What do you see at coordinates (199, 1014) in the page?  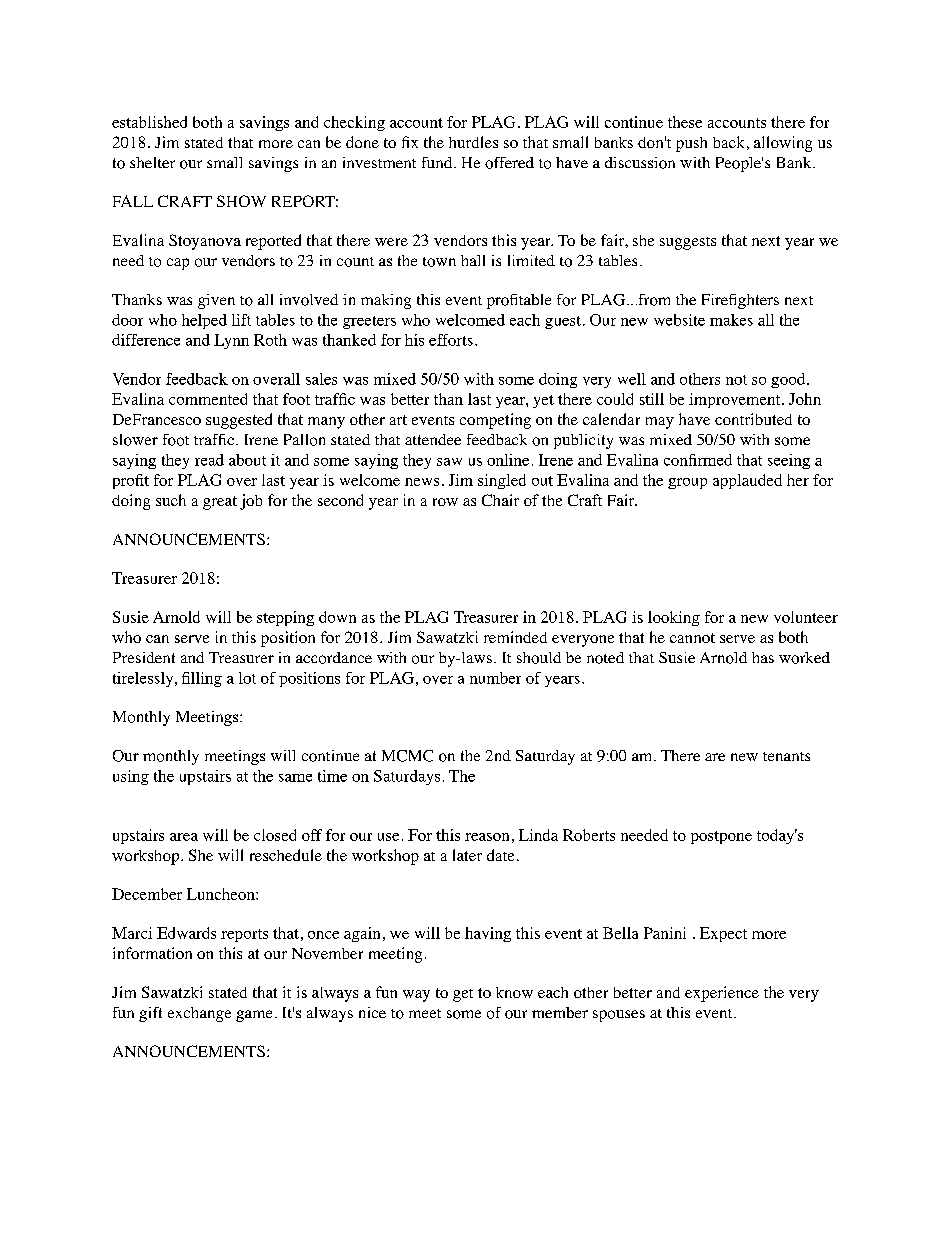 I see `exchange` at bounding box center [199, 1014].
